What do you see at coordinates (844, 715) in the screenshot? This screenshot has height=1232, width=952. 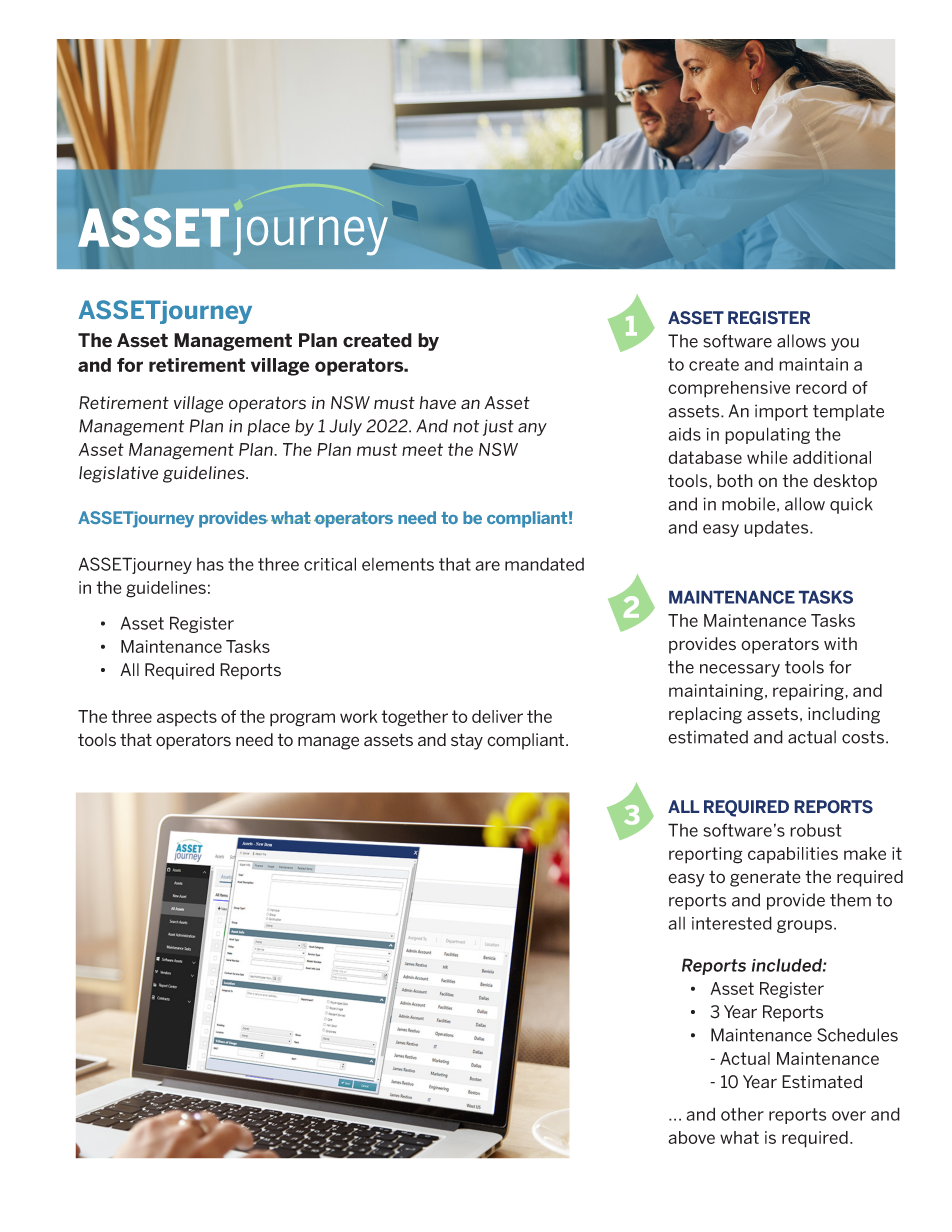 I see `including` at bounding box center [844, 715].
